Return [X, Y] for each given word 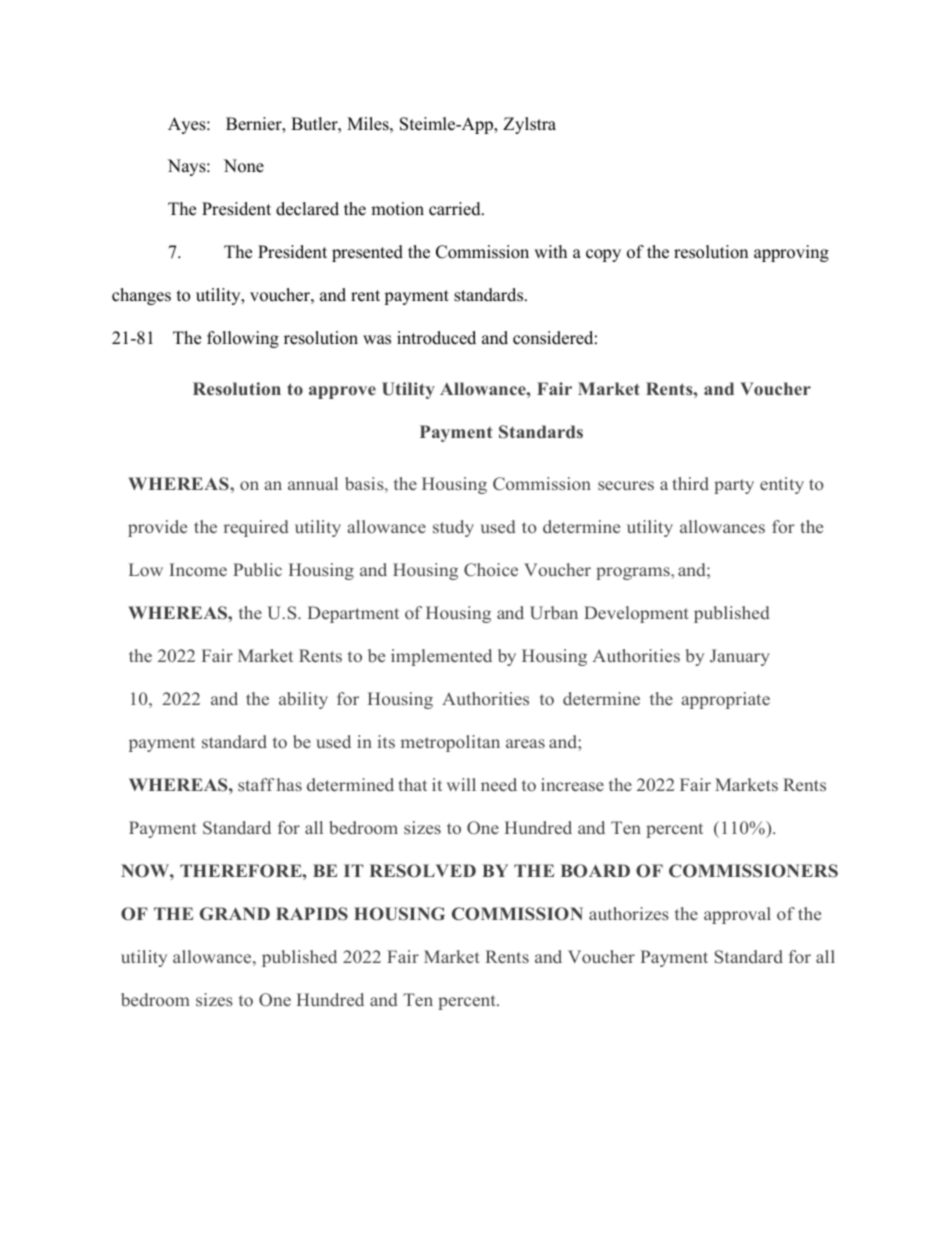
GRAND [235, 914]
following [243, 339]
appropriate [726, 700]
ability [303, 700]
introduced [436, 338]
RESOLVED [423, 871]
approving [791, 253]
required [256, 528]
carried [456, 209]
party [734, 486]
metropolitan [450, 743]
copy [603, 255]
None [244, 166]
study [453, 528]
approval [737, 915]
